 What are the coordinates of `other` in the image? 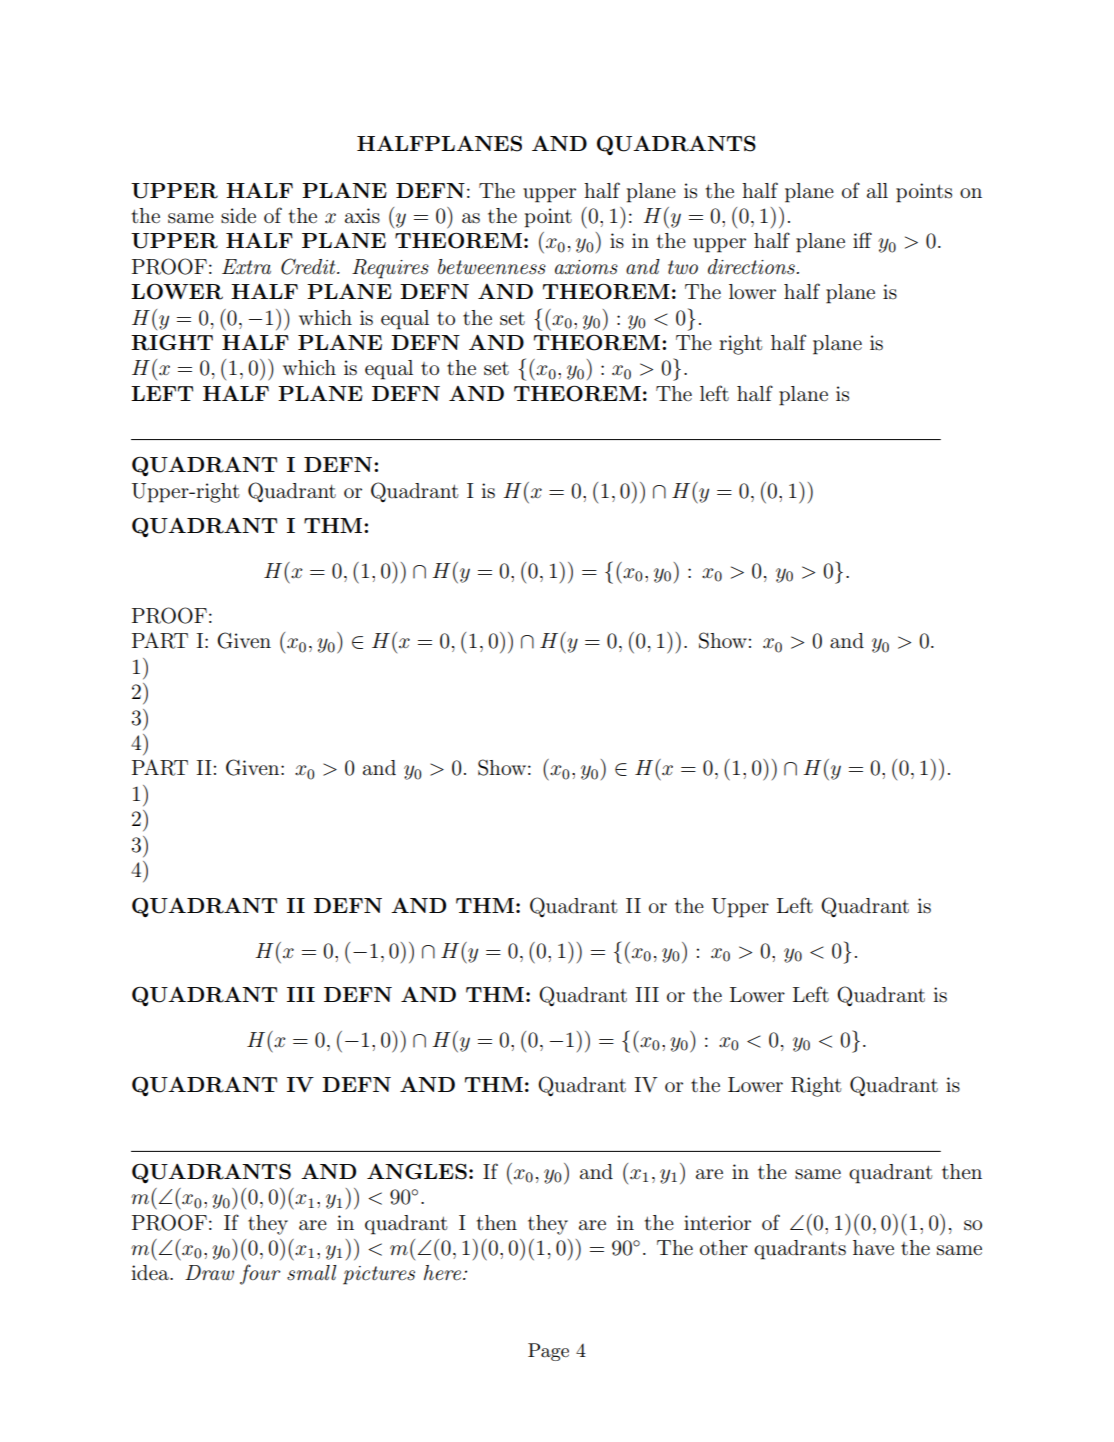 It's located at (724, 1248).
